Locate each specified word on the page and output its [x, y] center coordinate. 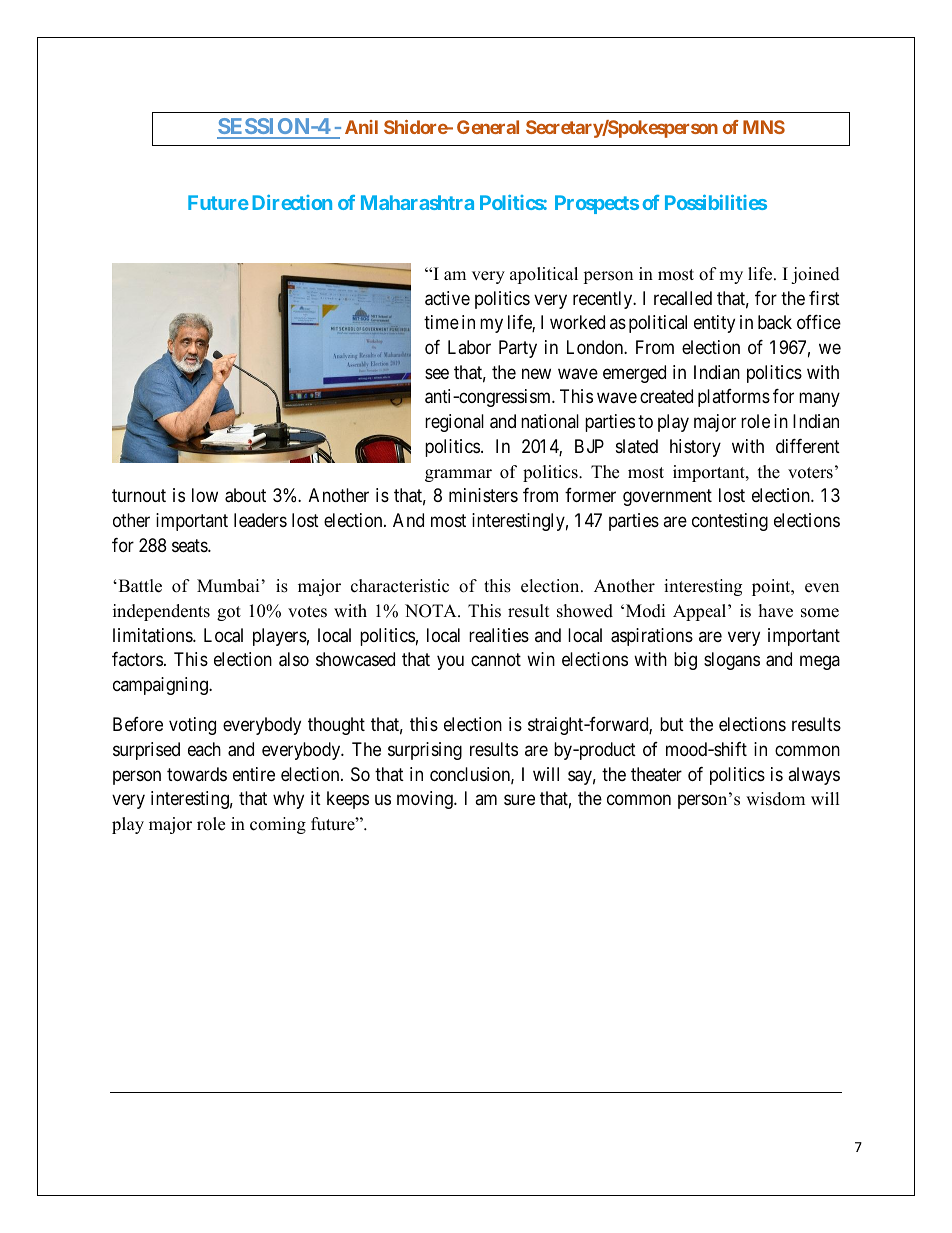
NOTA [432, 611]
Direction [292, 202]
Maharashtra [417, 202]
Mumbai [228, 586]
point [772, 587]
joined [815, 275]
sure [519, 800]
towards [197, 774]
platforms [734, 398]
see [437, 373]
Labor [469, 347]
